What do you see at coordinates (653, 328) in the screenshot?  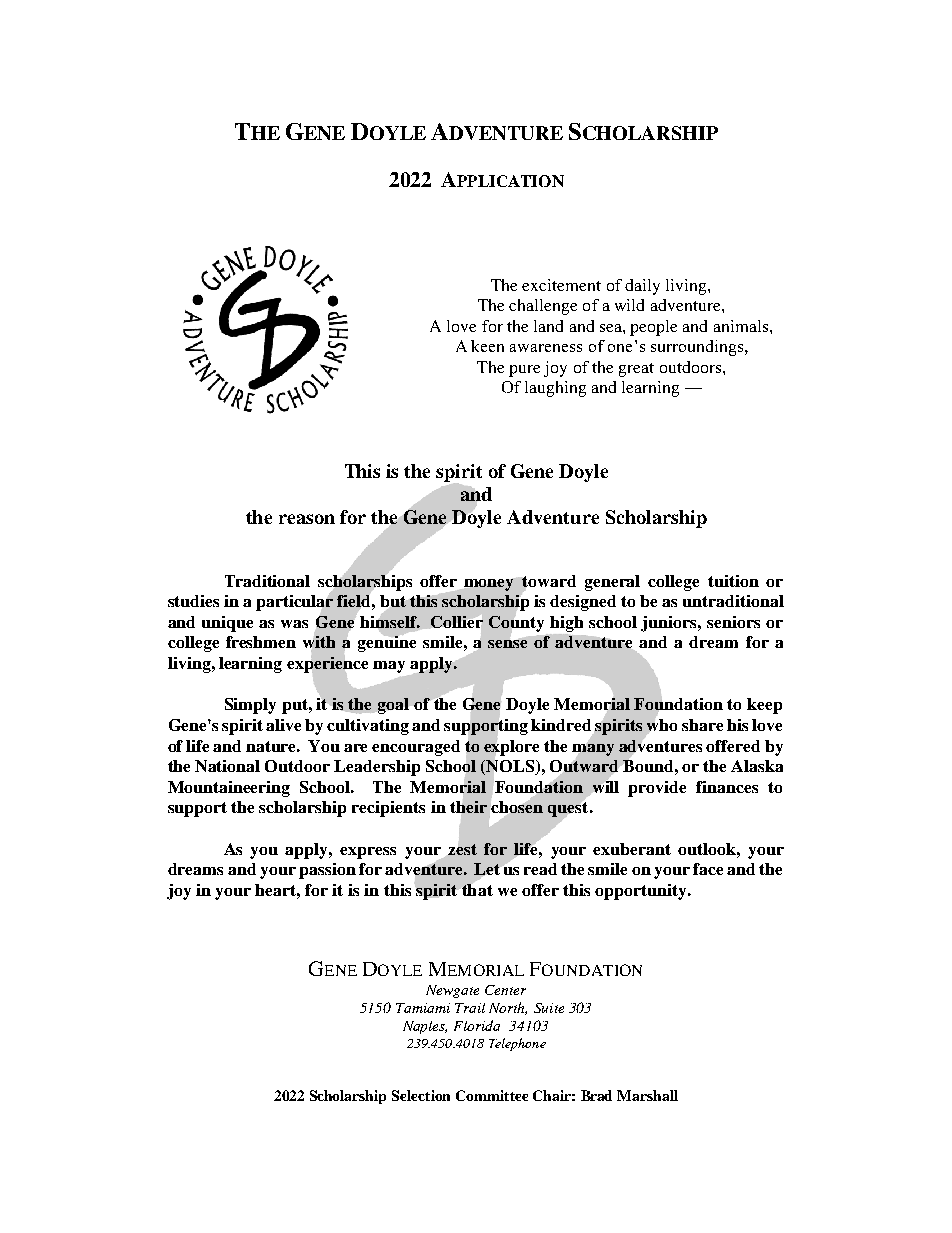 I see `people` at bounding box center [653, 328].
